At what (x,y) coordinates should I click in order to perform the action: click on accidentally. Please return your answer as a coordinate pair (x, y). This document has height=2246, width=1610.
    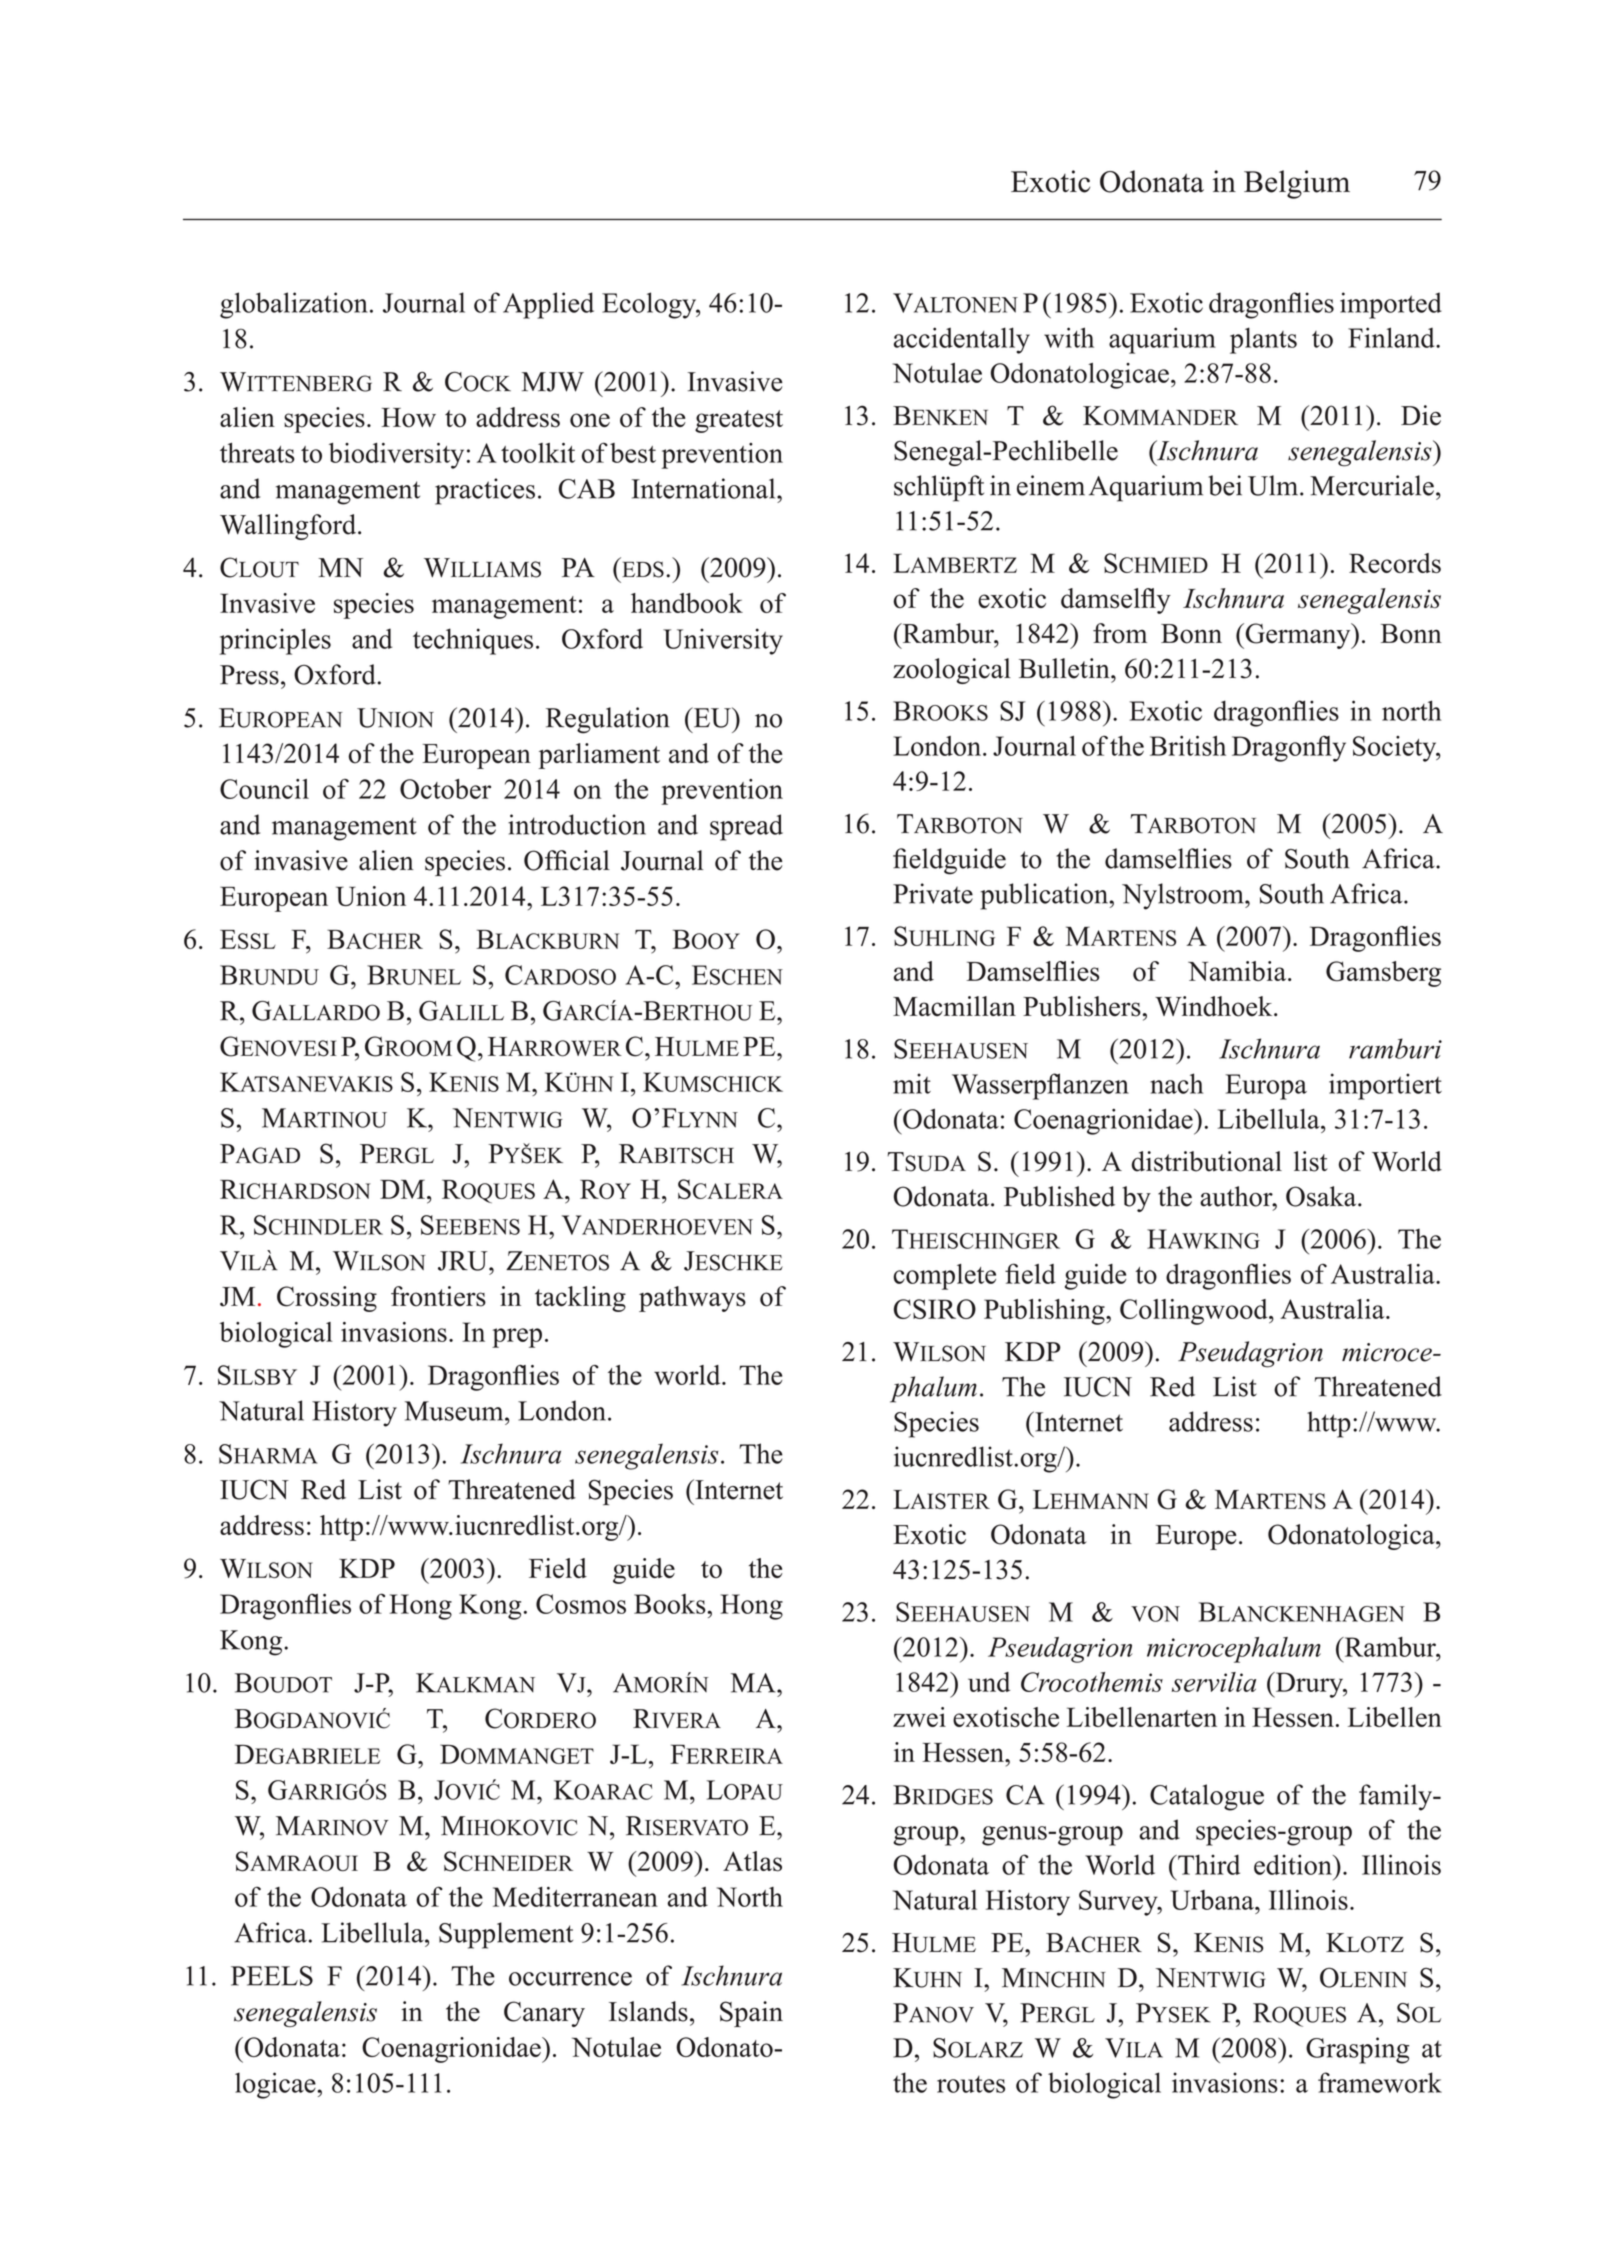
    Looking at the image, I should click on (962, 340).
